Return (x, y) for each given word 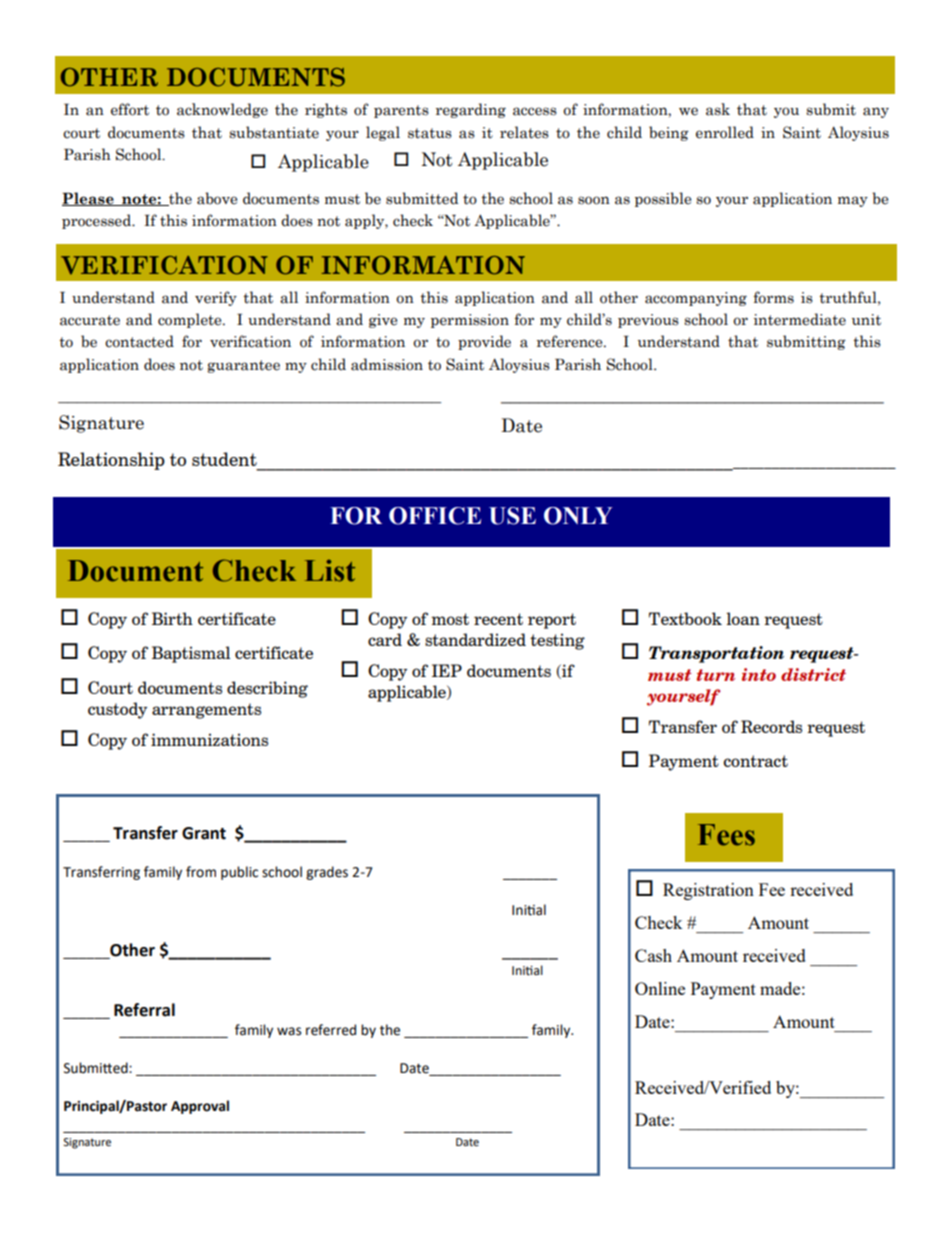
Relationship (111, 461)
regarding (471, 110)
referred (331, 1030)
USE (512, 516)
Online (660, 988)
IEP (447, 670)
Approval (200, 1107)
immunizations (209, 739)
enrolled (725, 132)
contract (755, 761)
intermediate (800, 319)
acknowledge (222, 110)
